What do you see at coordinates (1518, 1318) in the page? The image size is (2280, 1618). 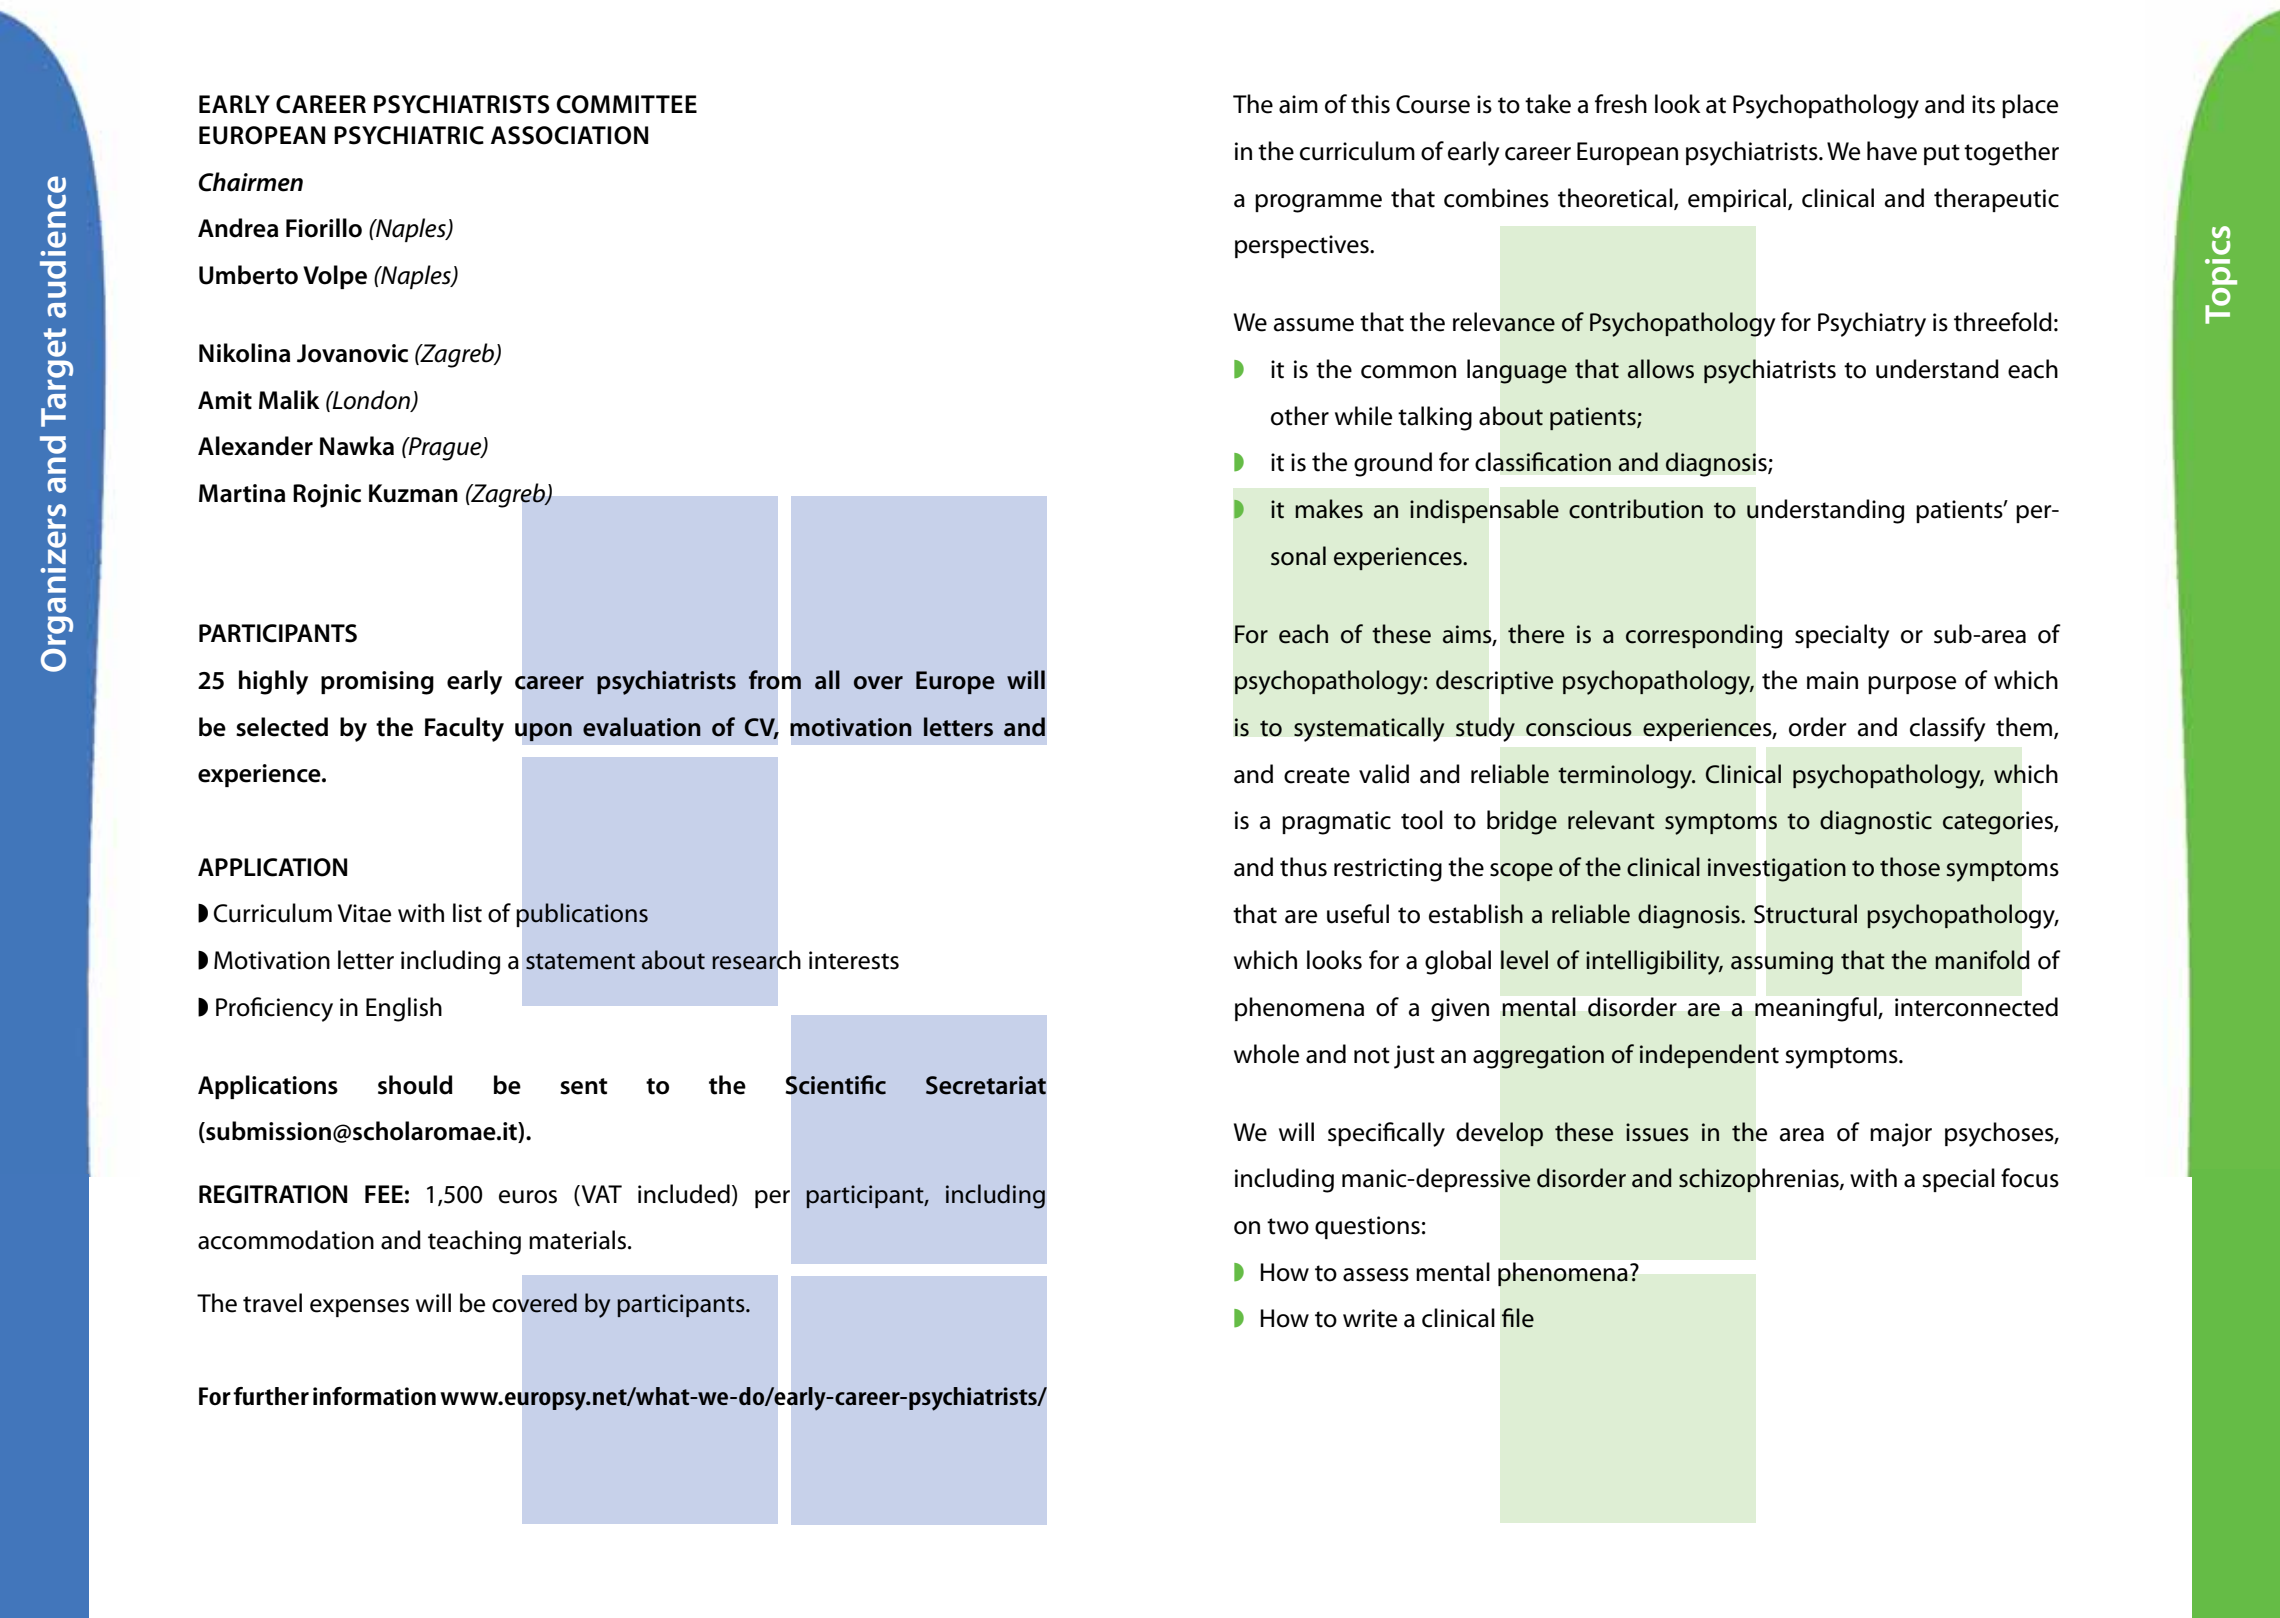 I see `file` at bounding box center [1518, 1318].
